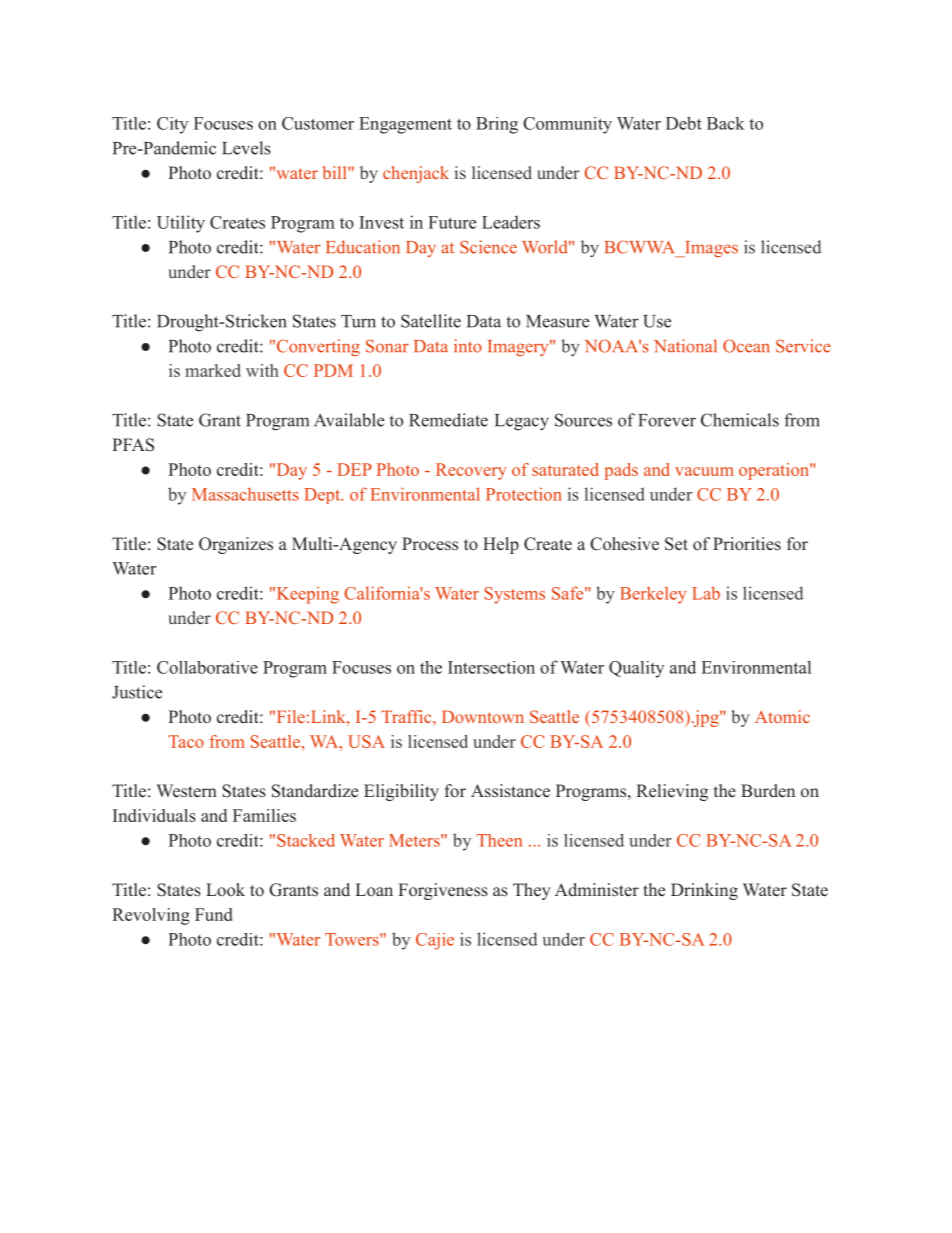  I want to click on Organizes, so click(236, 545).
